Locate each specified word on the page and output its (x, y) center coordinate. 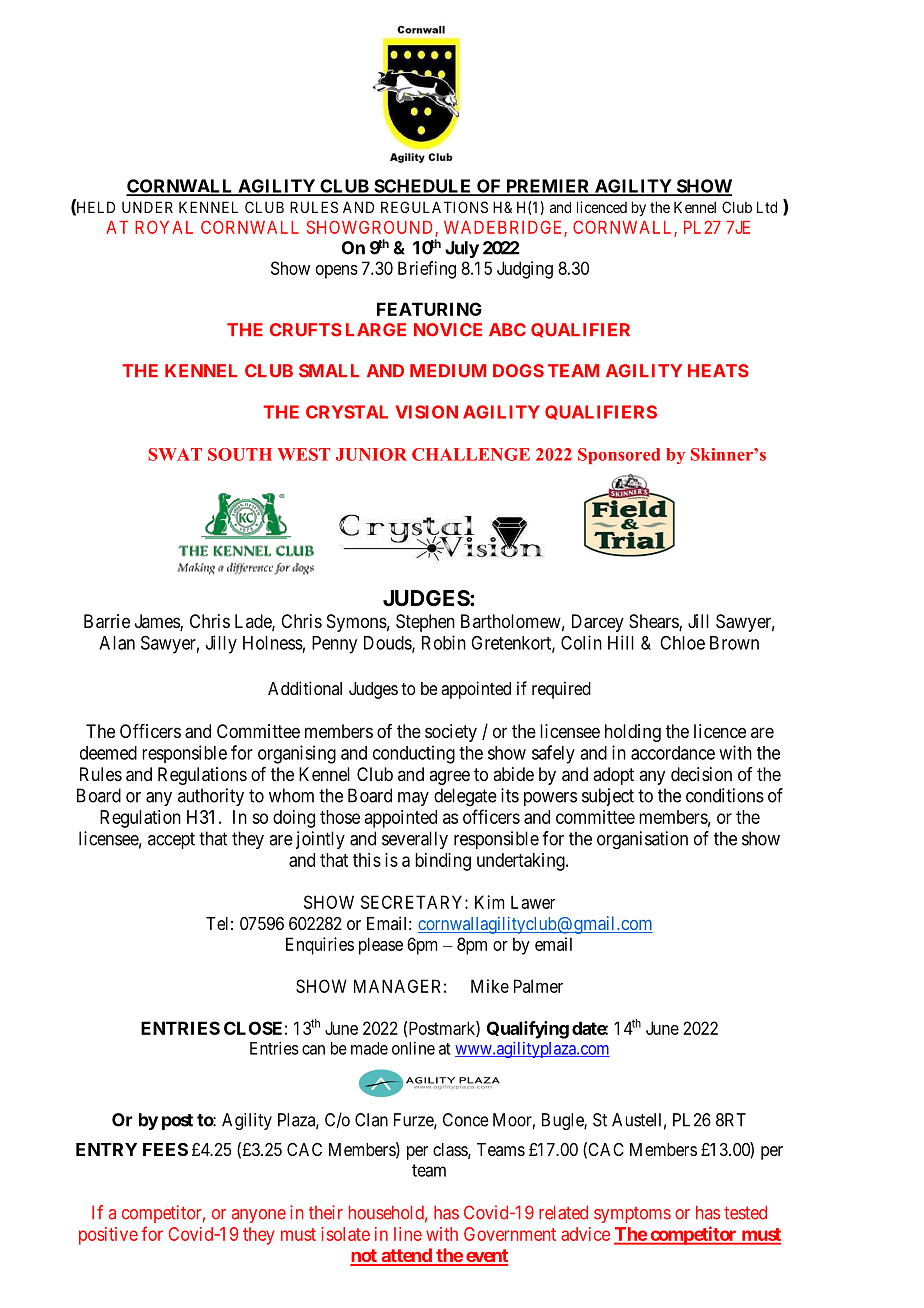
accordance (673, 753)
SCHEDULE (423, 187)
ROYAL (164, 227)
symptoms (632, 1215)
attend (406, 1256)
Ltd (767, 207)
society (451, 733)
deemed (108, 753)
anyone (259, 1216)
